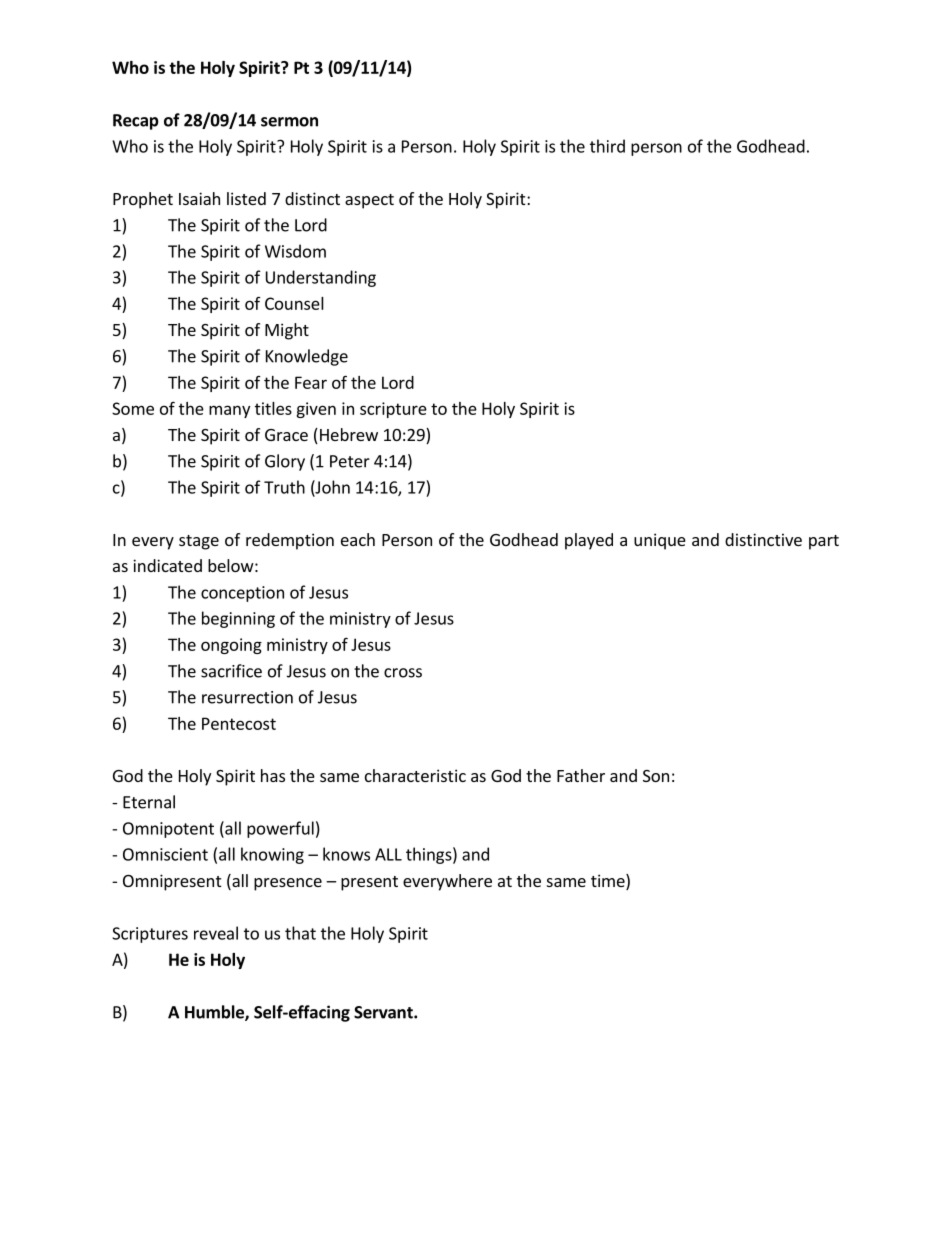 The height and width of the screenshot is (1233, 952). What do you see at coordinates (824, 542) in the screenshot?
I see `part` at bounding box center [824, 542].
